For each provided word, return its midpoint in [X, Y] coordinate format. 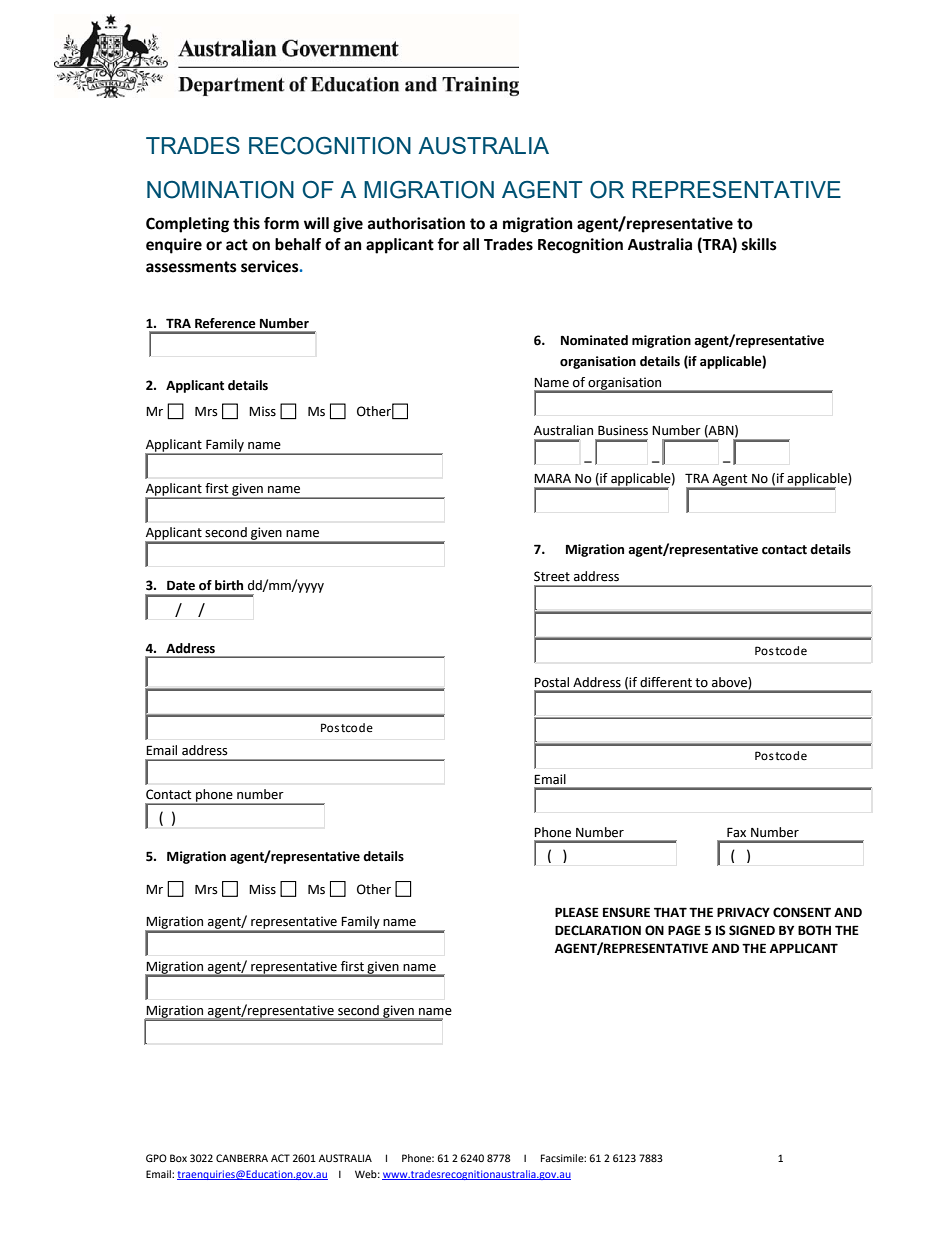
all [471, 244]
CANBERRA [242, 1158]
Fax [736, 832]
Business [623, 430]
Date [181, 585]
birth [229, 585]
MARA [552, 478]
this [246, 223]
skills [759, 244]
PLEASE [577, 912]
